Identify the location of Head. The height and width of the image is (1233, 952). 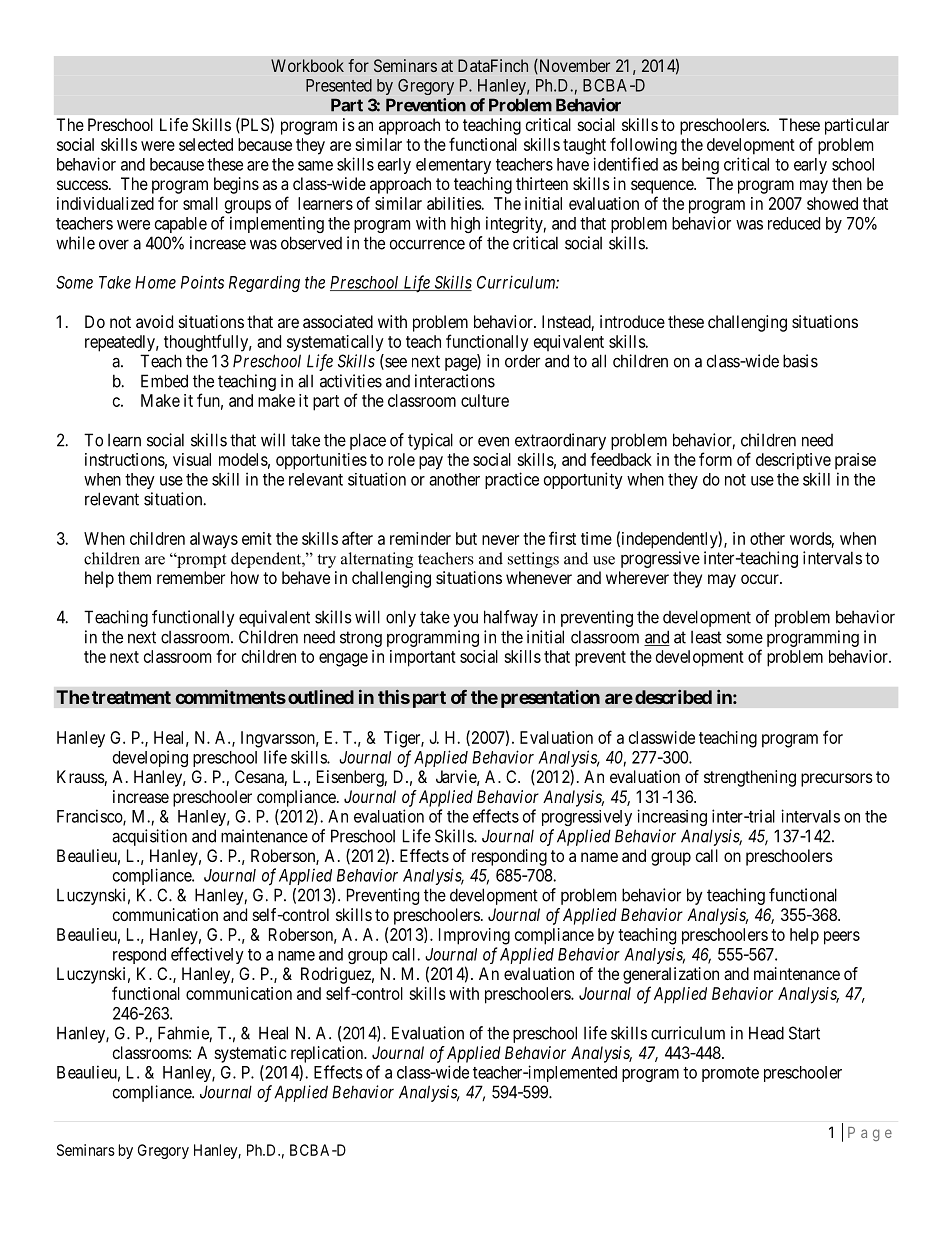
(766, 1033).
